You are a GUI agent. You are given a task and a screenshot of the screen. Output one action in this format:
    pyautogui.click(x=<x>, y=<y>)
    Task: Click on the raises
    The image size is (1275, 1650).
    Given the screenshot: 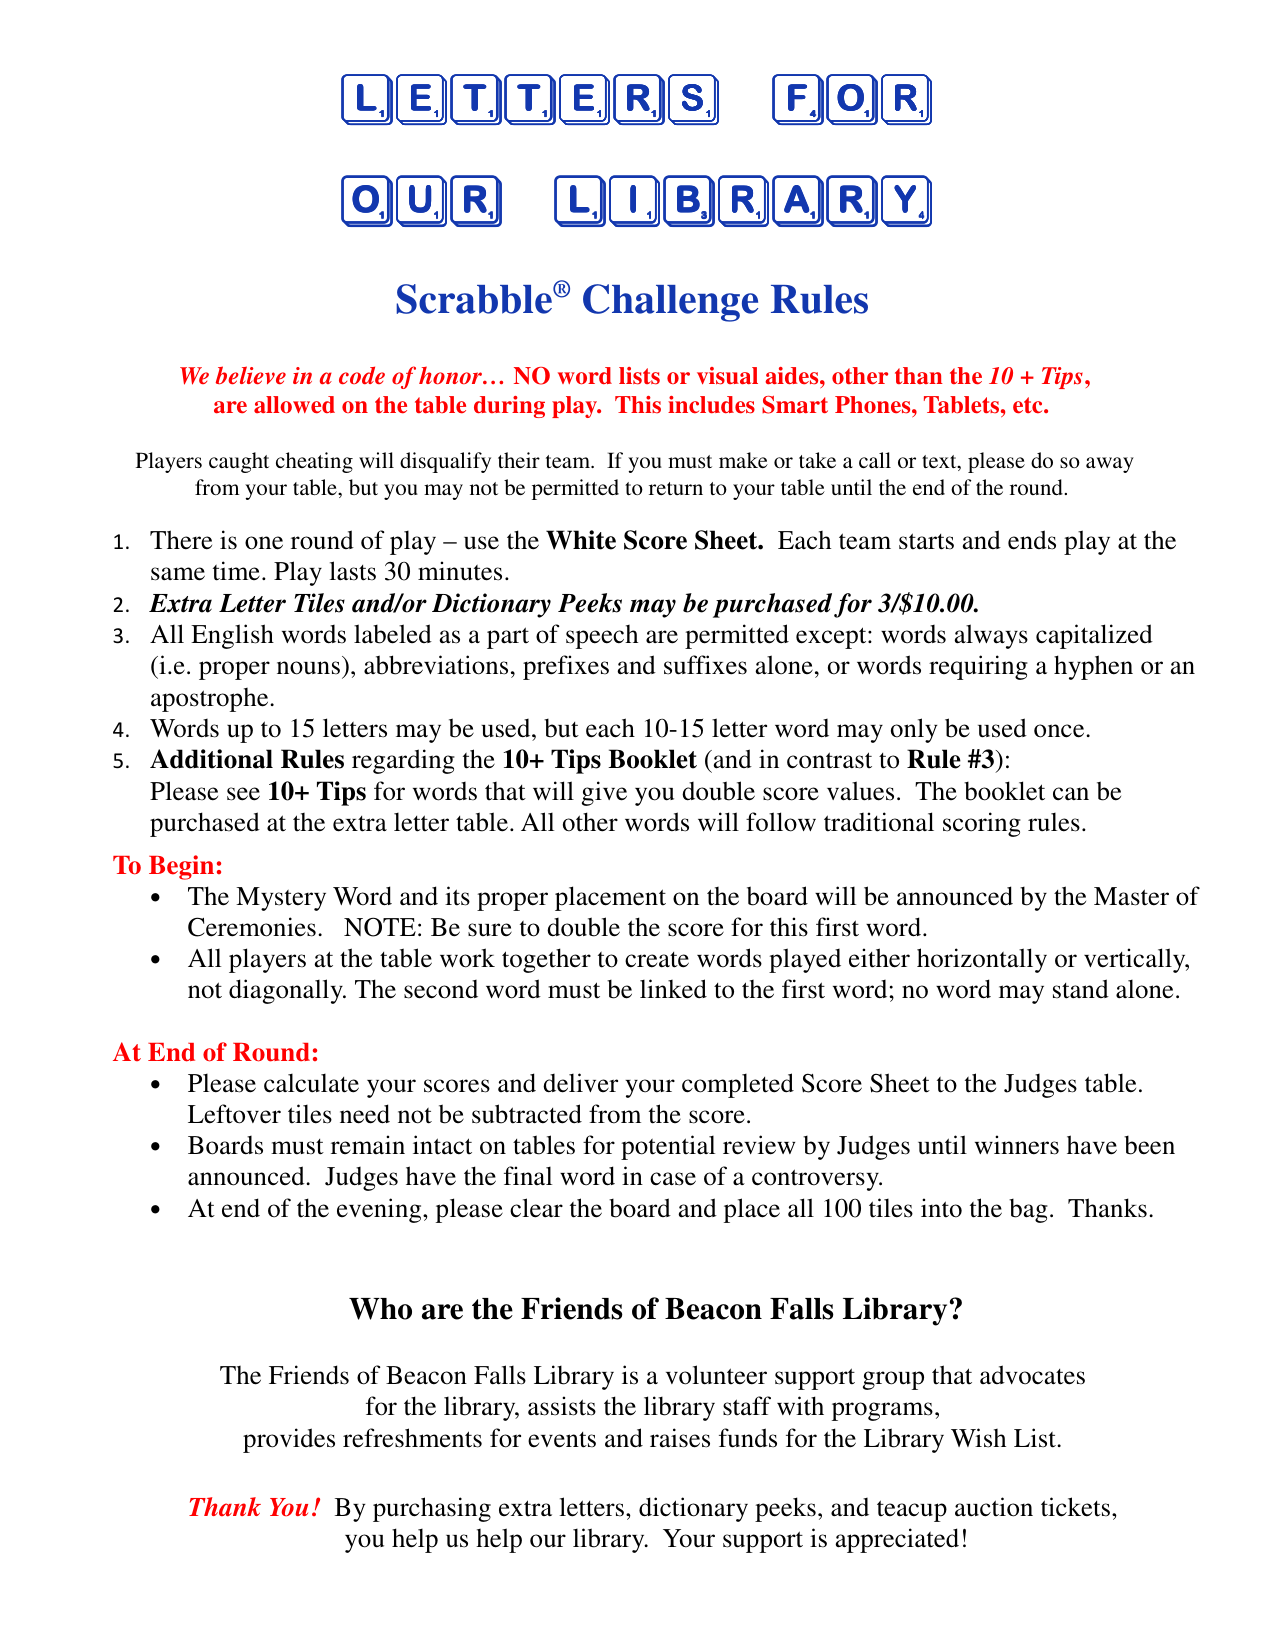 What is the action you would take?
    pyautogui.click(x=680, y=1438)
